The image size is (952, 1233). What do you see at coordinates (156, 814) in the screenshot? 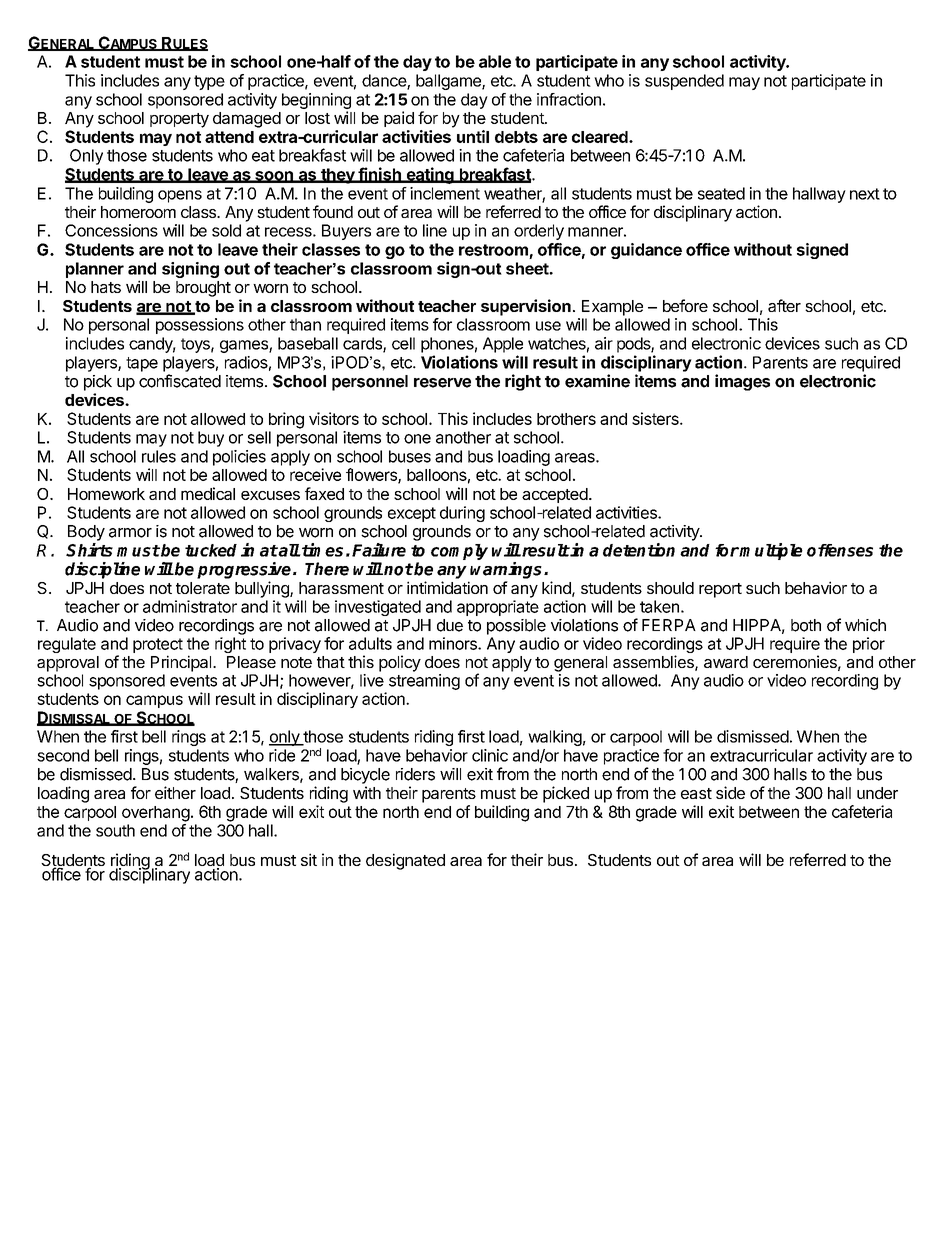
I see `overhang` at bounding box center [156, 814].
